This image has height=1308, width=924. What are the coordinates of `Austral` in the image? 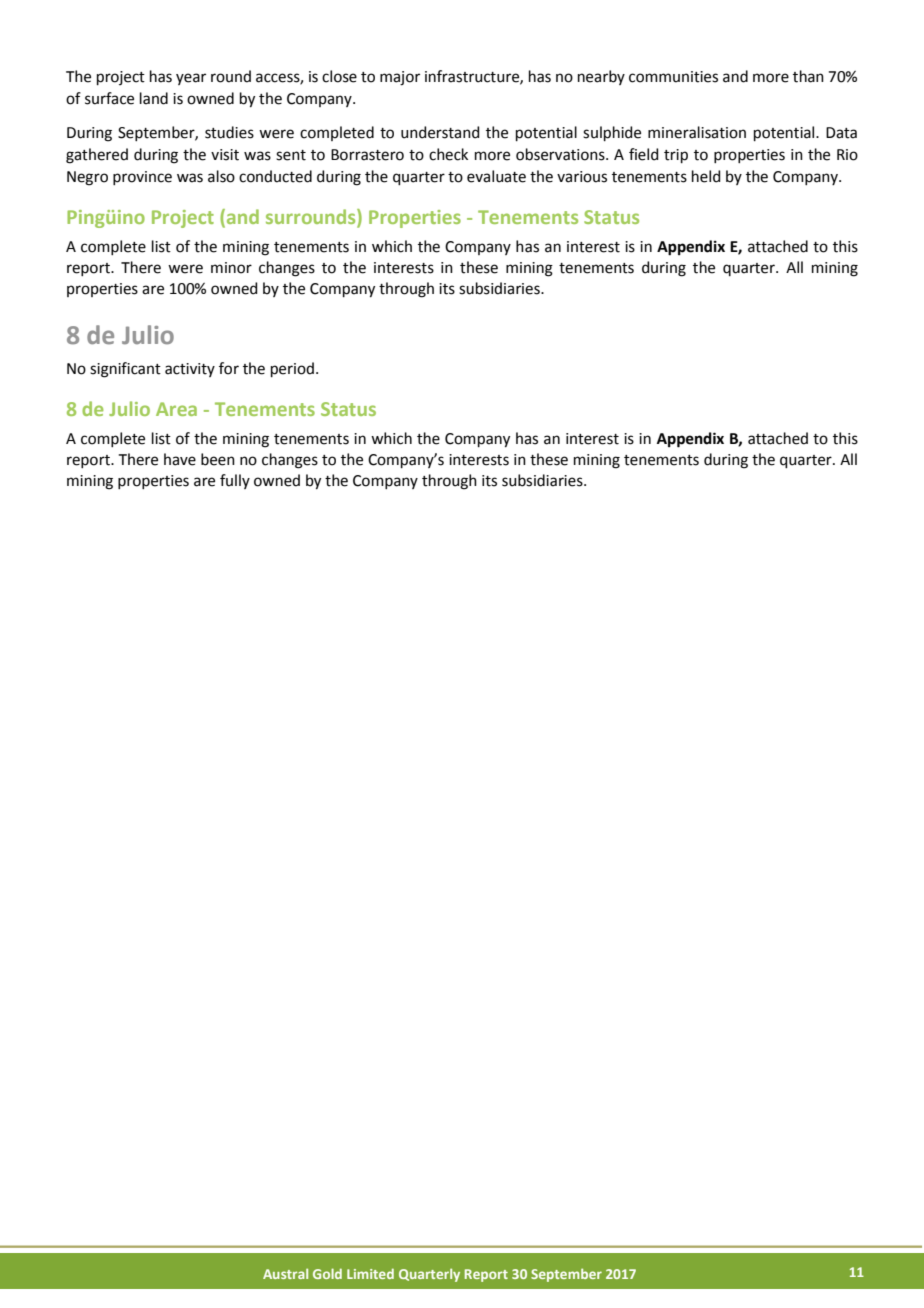 It's located at (285, 1273).
